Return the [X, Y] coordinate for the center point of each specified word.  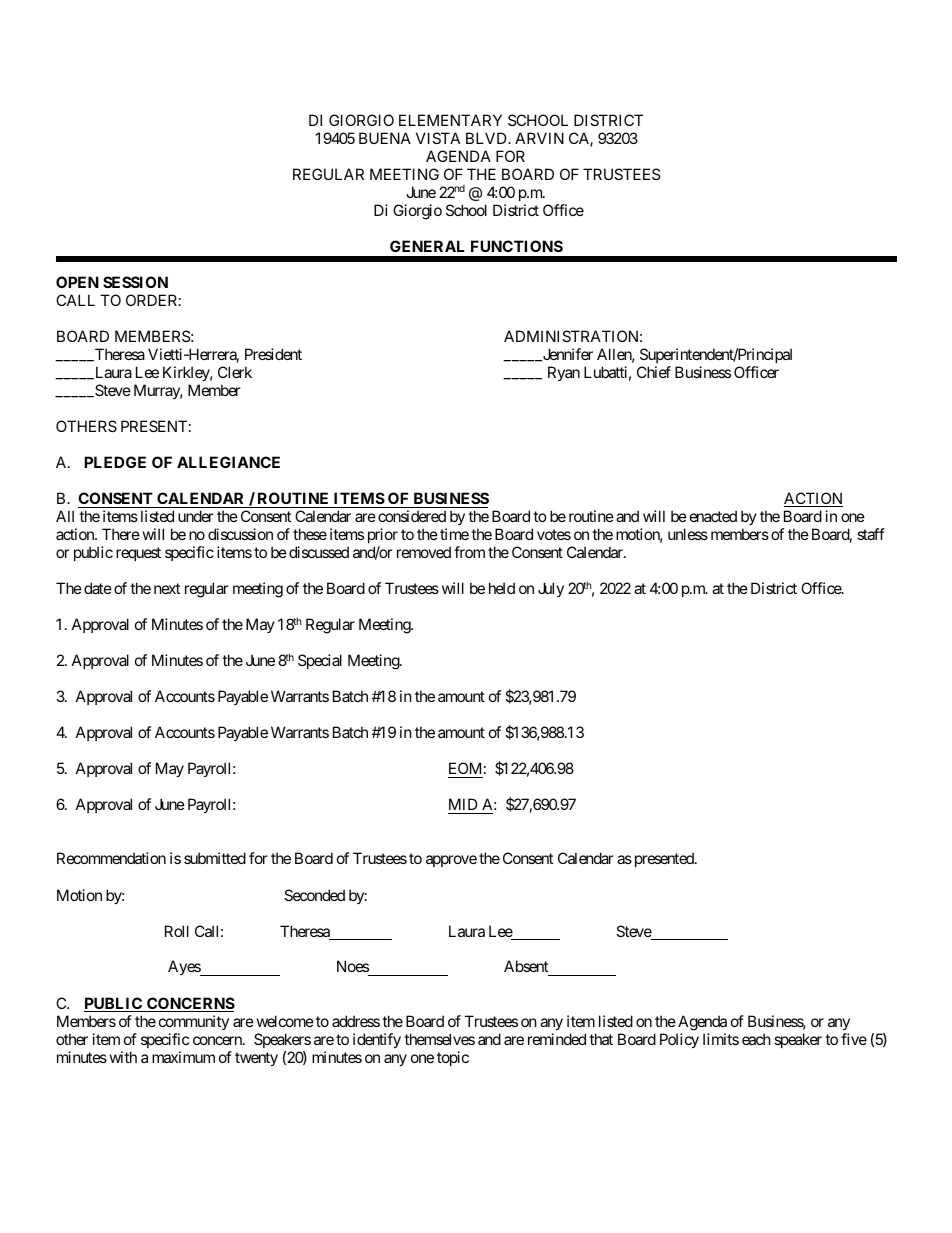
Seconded [314, 895]
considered [412, 516]
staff [871, 534]
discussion [240, 534]
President [273, 354]
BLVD [487, 138]
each [756, 1039]
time [454, 534]
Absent [527, 968]
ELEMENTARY [450, 120]
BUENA [385, 138]
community [194, 1022]
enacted [713, 516]
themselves [439, 1039]
